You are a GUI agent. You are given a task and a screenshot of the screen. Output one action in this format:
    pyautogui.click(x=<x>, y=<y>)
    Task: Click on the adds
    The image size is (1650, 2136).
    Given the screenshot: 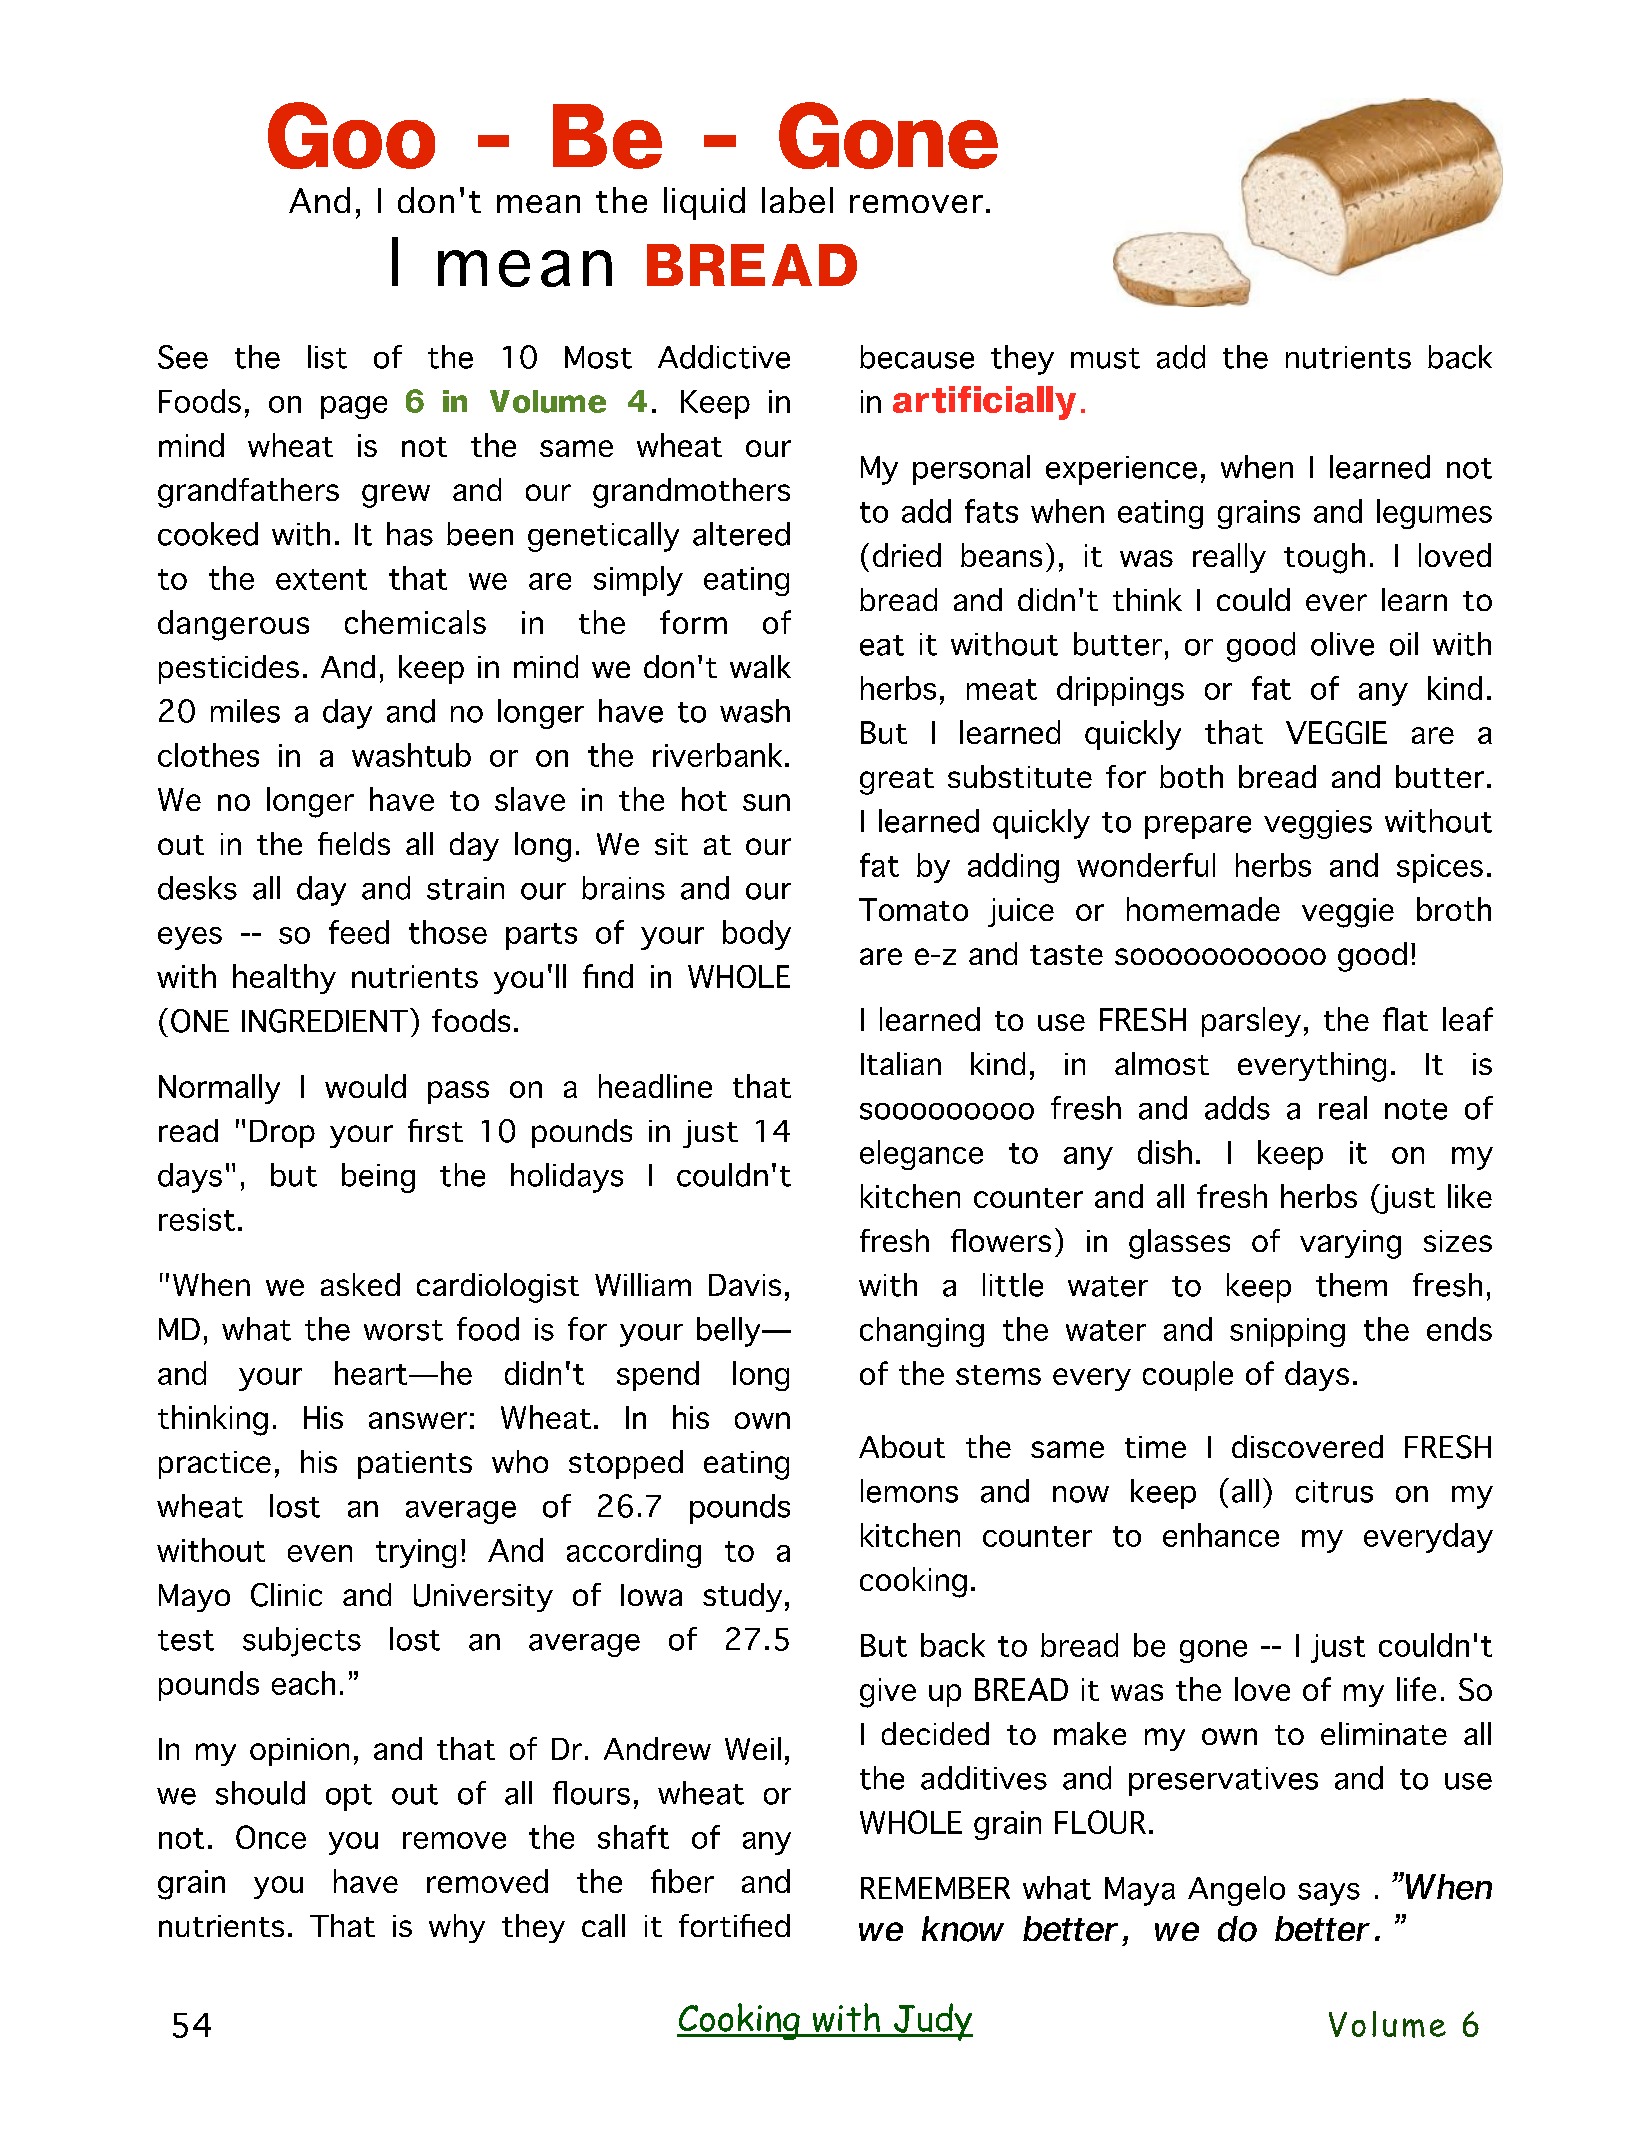 What is the action you would take?
    pyautogui.click(x=1237, y=1108)
